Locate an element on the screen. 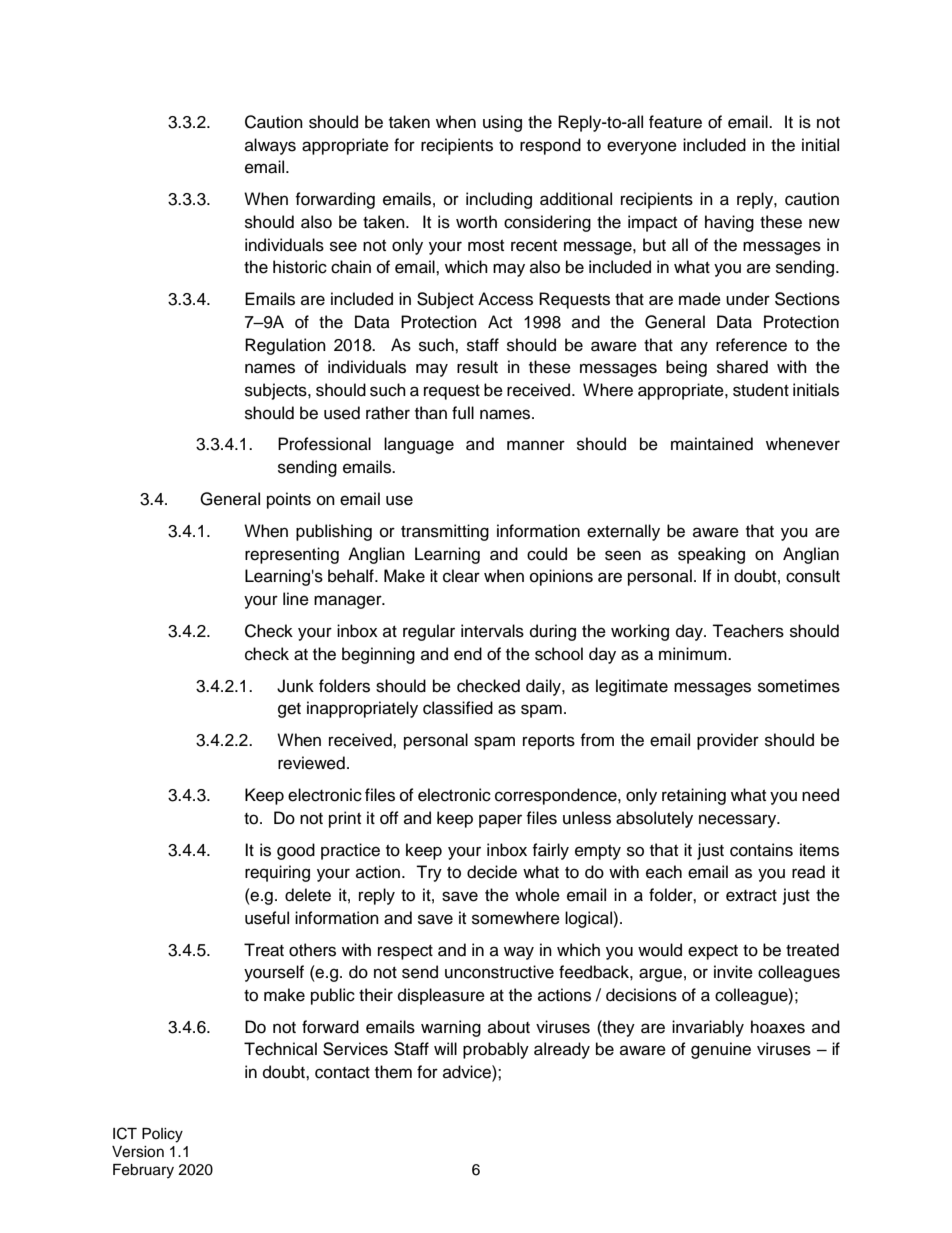  feature is located at coordinates (675, 122).
